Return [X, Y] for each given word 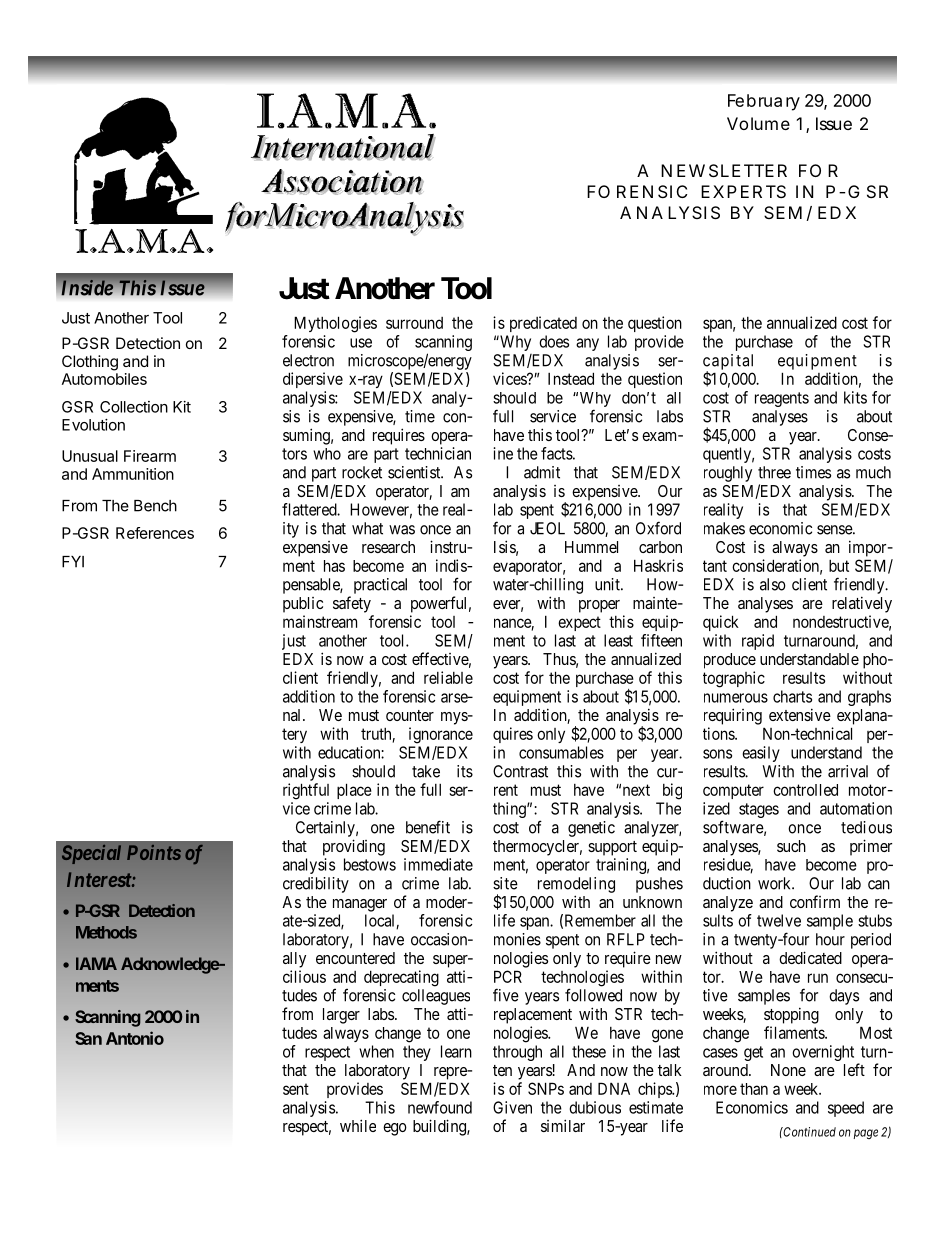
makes [724, 528]
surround [414, 323]
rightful [306, 791]
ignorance [441, 735]
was [402, 530]
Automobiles [104, 379]
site [505, 883]
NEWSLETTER [724, 170]
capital [728, 363]
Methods [106, 932]
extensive [800, 714]
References [155, 533]
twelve [779, 920]
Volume [758, 123]
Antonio [135, 1038]
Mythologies [335, 324]
